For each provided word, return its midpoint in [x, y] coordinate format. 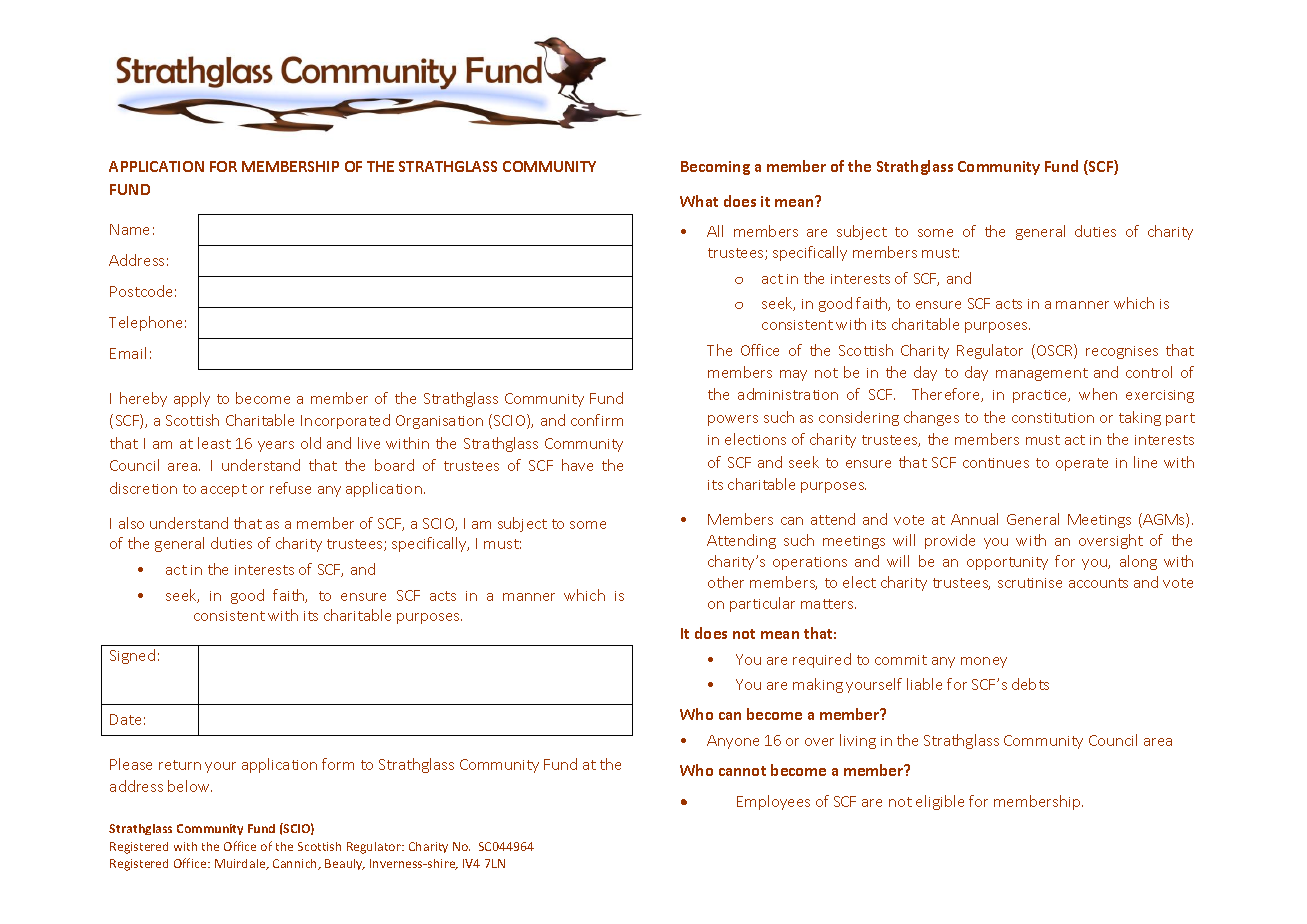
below [190, 786]
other [726, 582]
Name [129, 229]
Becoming [715, 168]
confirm [597, 420]
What [699, 201]
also [131, 523]
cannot [742, 771]
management [1042, 374]
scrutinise [1030, 583]
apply [192, 399]
